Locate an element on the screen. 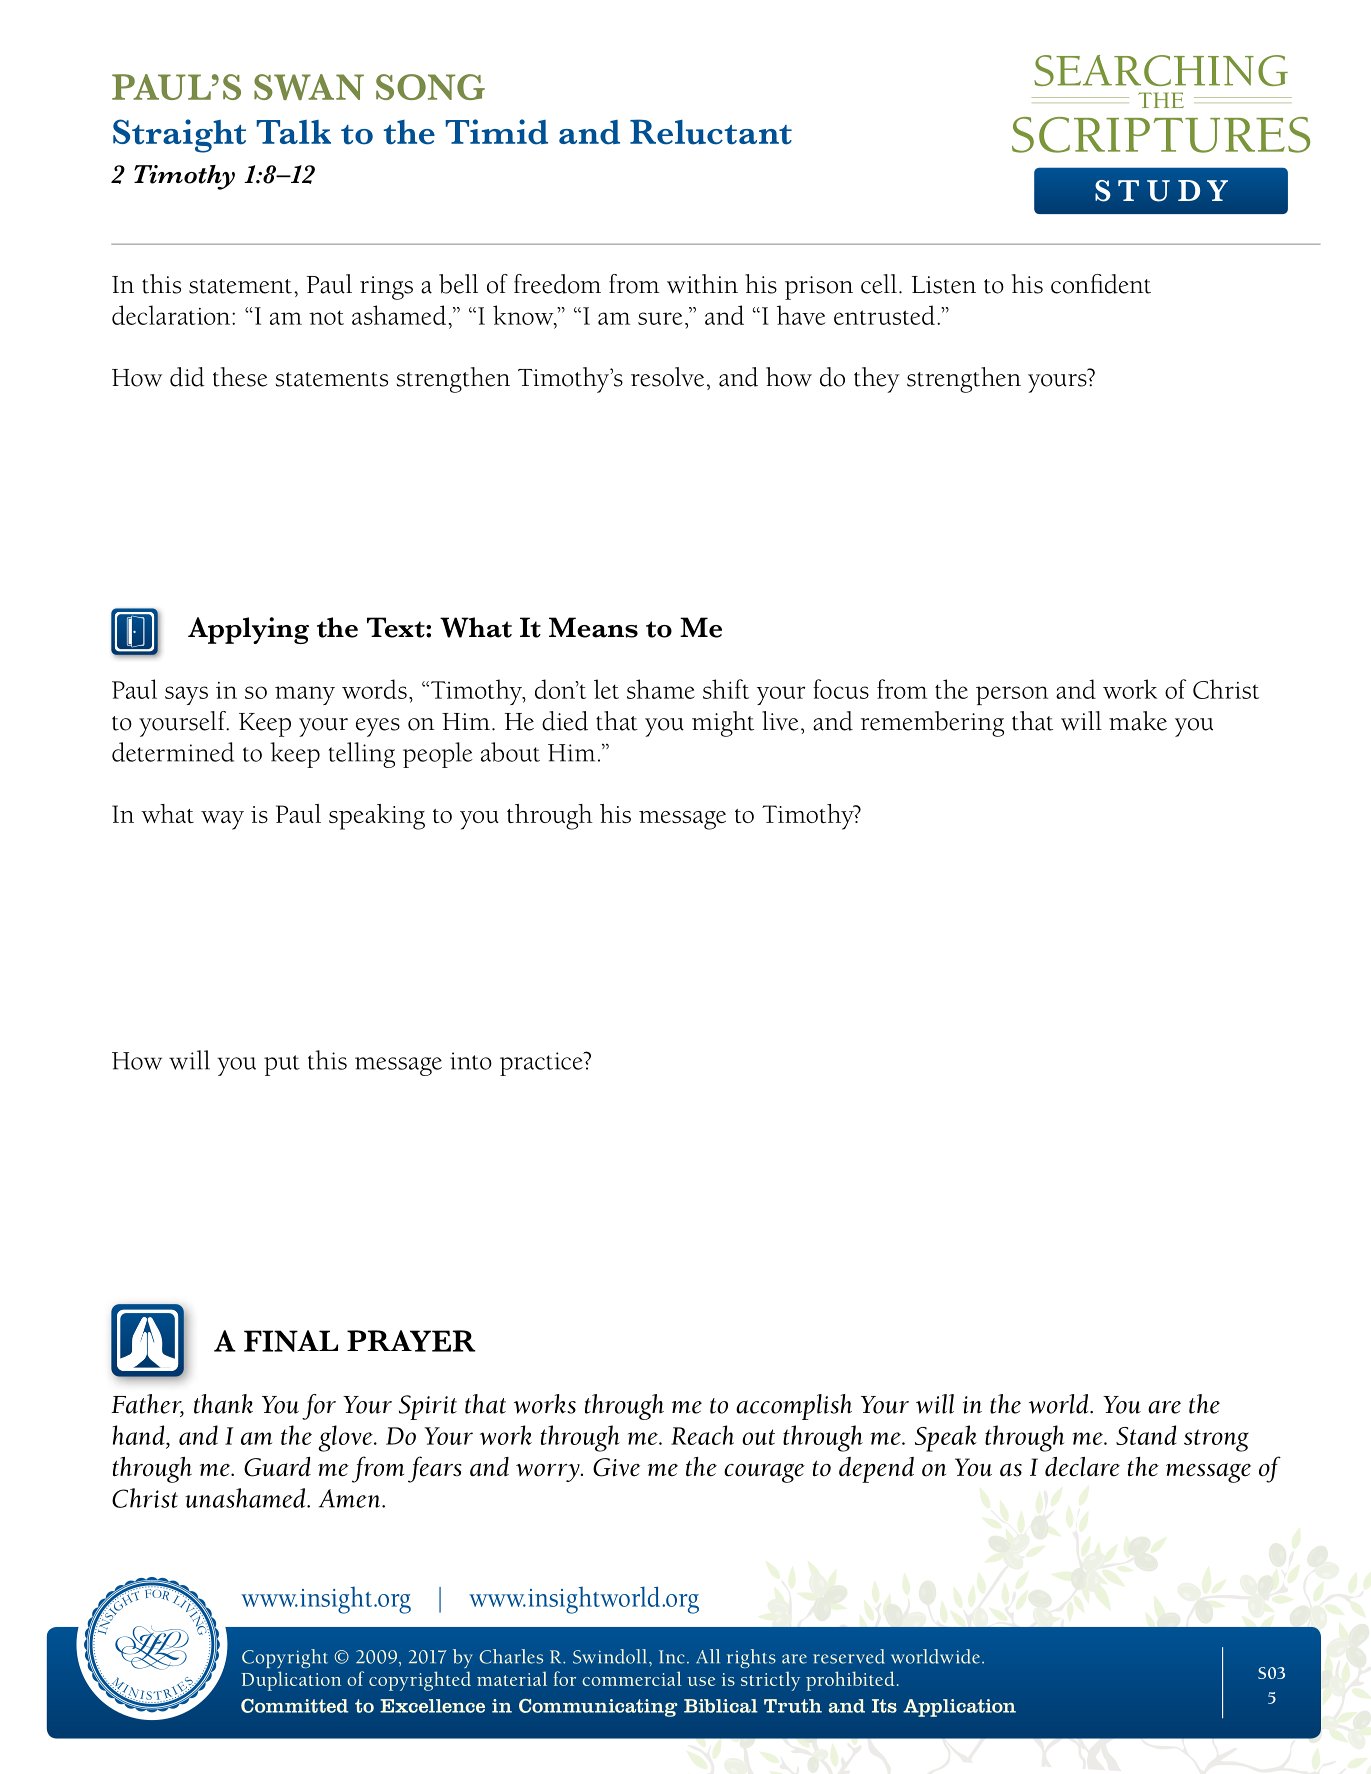  Reluctant is located at coordinates (711, 132).
